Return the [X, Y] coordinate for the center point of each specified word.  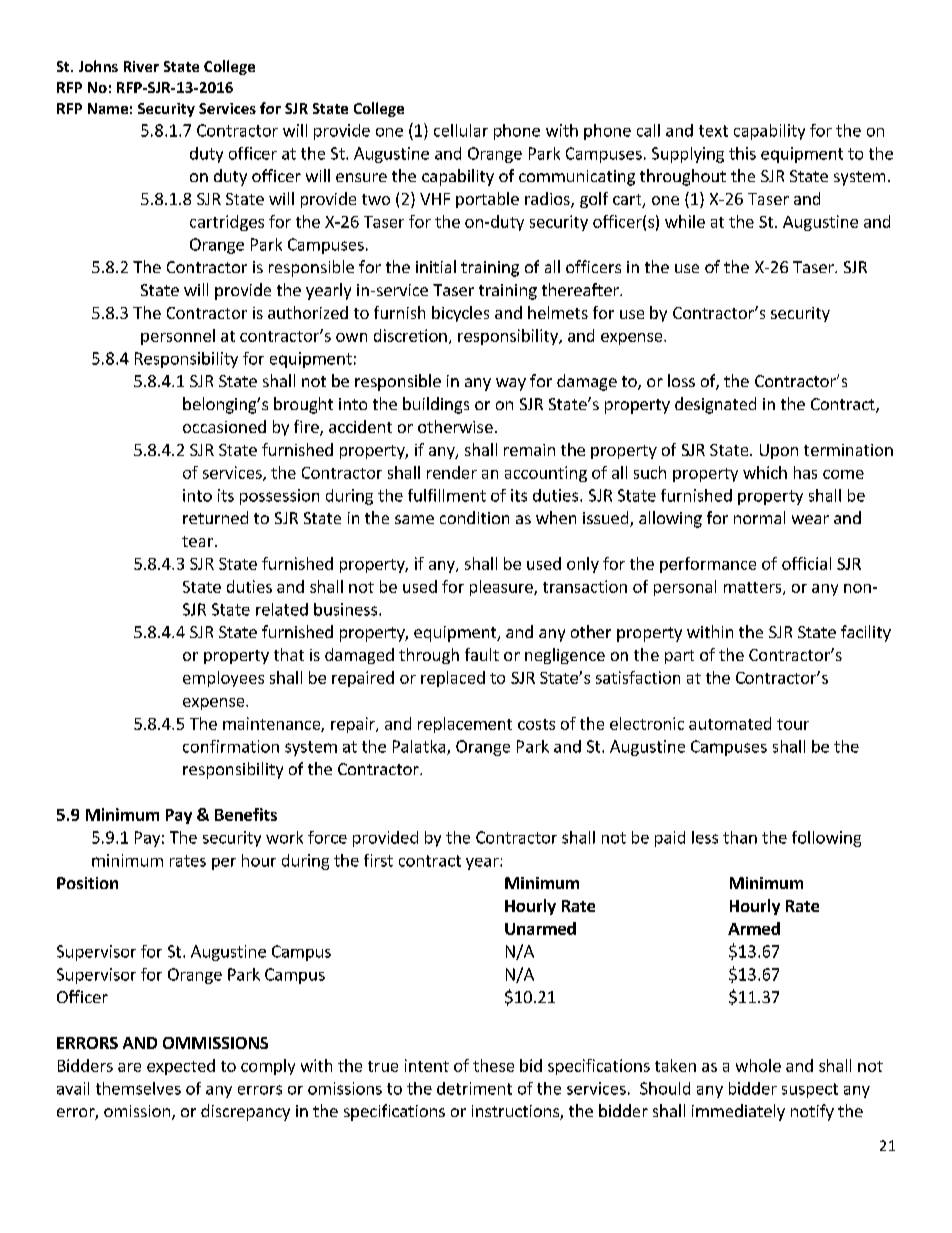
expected [181, 1067]
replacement [465, 725]
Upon [779, 451]
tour [793, 724]
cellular [461, 130]
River [141, 66]
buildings [436, 405]
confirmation [231, 746]
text [713, 131]
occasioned [224, 426]
